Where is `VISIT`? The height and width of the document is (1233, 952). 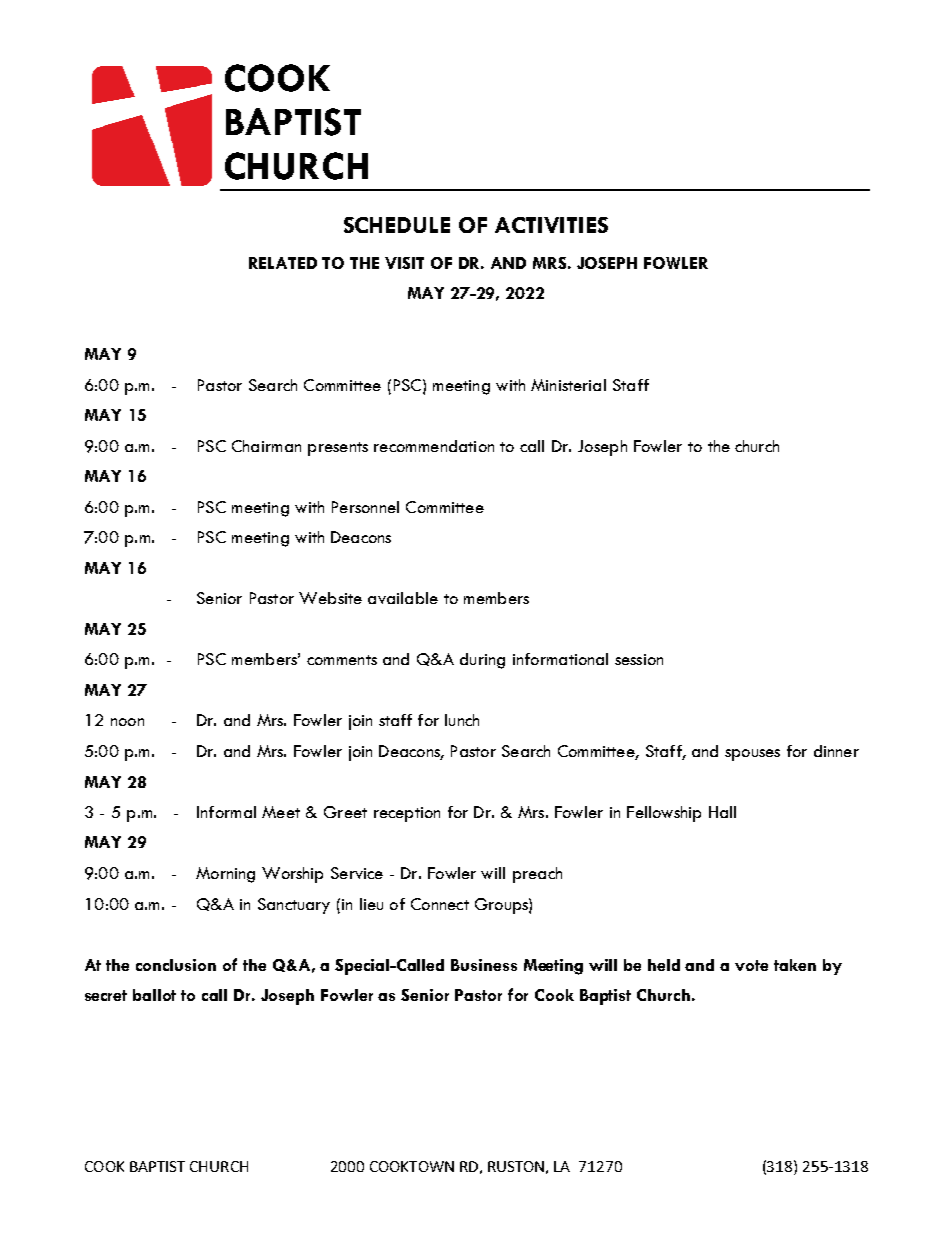
VISIT is located at coordinates (404, 263).
